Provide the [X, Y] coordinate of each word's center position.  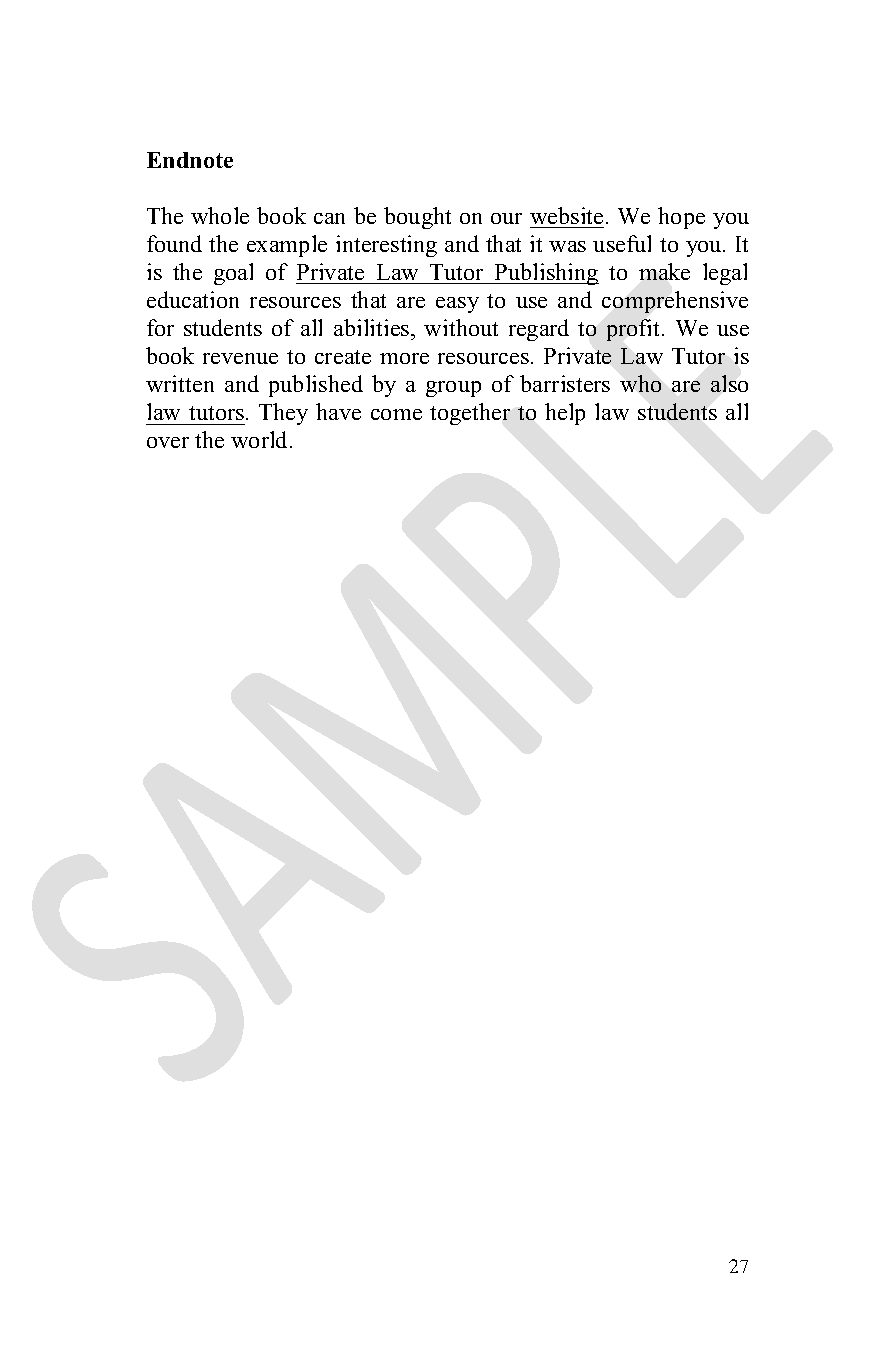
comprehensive [675, 302]
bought [417, 218]
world [261, 439]
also [729, 383]
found [174, 243]
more [404, 358]
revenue [240, 358]
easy [457, 305]
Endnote [190, 160]
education [193, 299]
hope [681, 218]
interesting [386, 246]
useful [622, 243]
